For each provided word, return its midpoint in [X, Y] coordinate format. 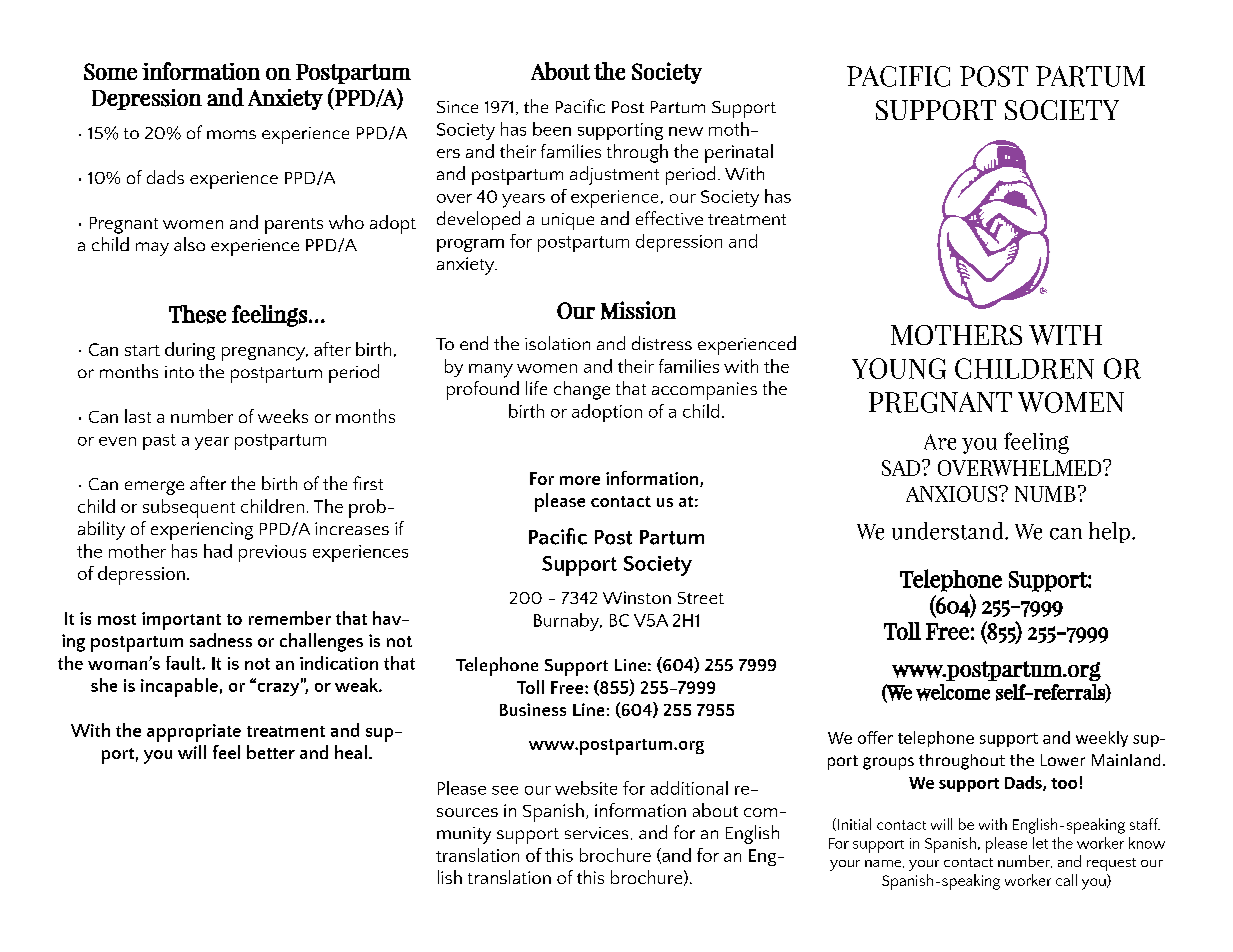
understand [949, 531]
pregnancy [265, 354]
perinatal [739, 153]
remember [290, 618]
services [596, 833]
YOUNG [899, 368]
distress [662, 343]
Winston [637, 597]
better [271, 752]
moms [231, 134]
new [686, 131]
